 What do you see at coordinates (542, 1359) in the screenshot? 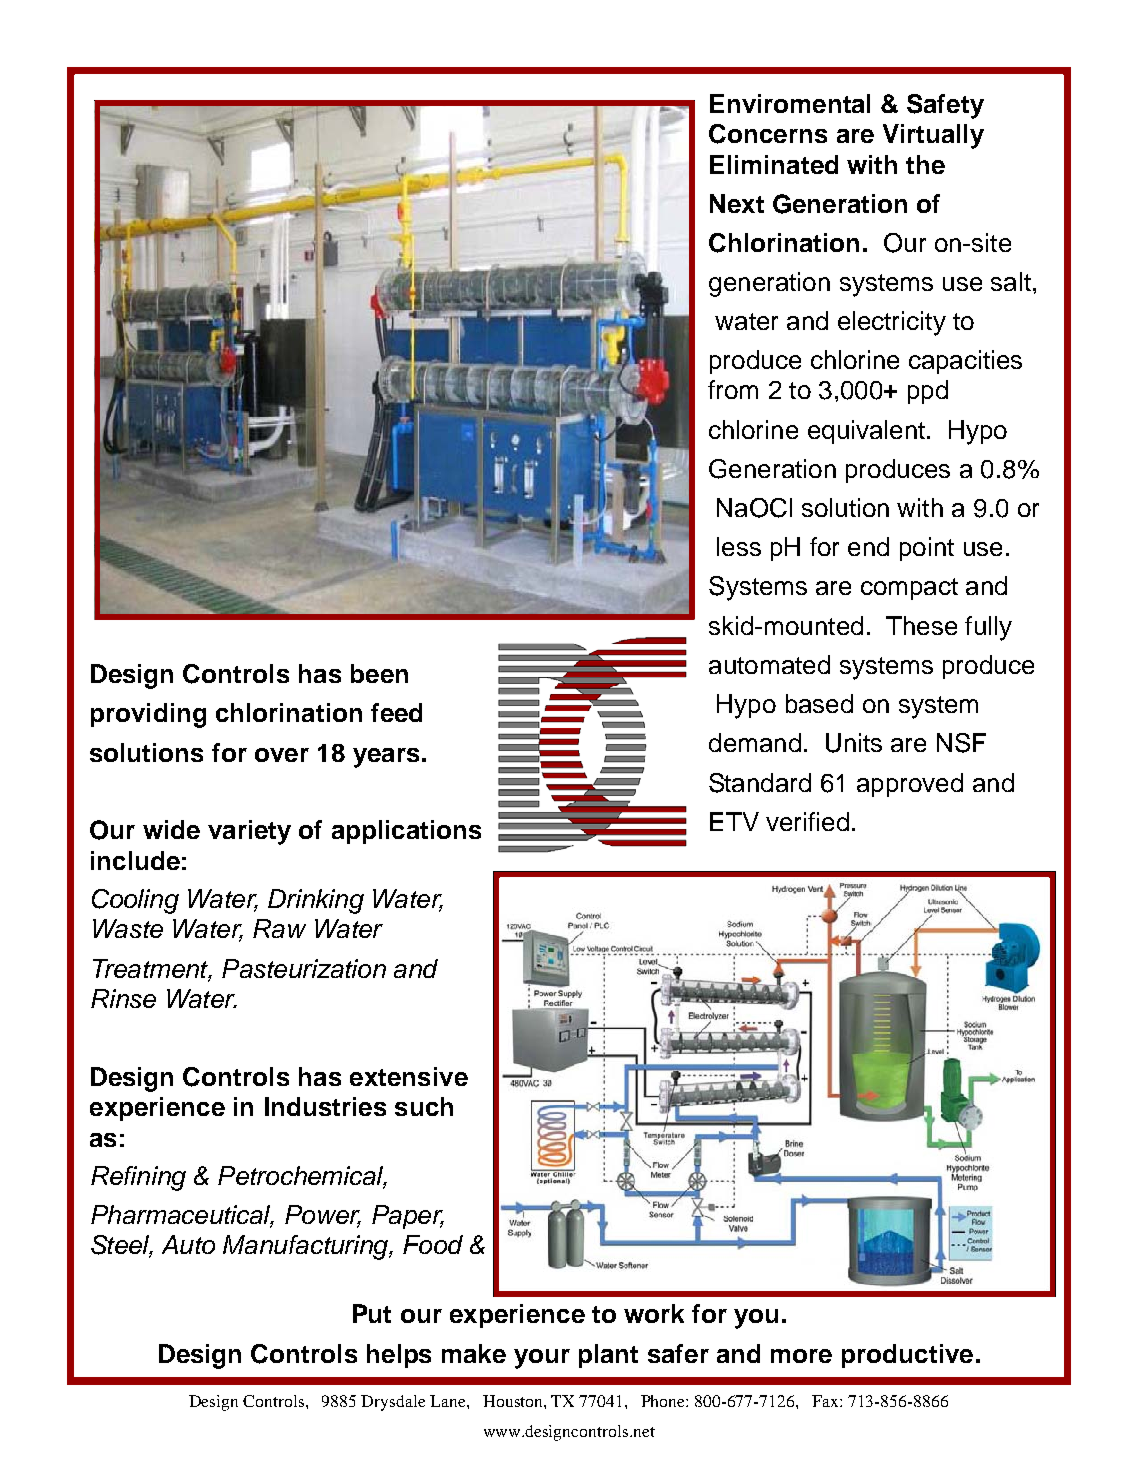
I see `your` at bounding box center [542, 1359].
